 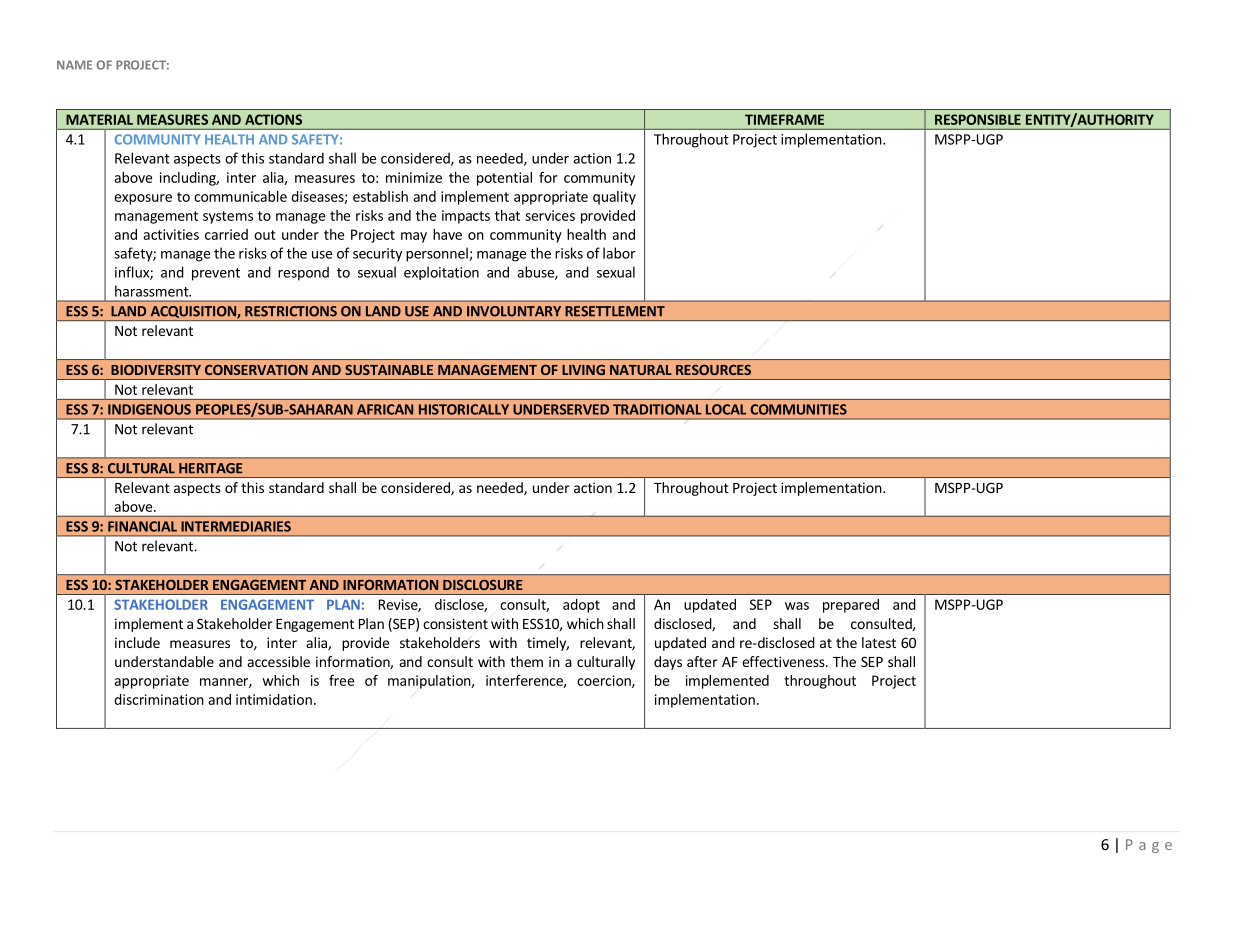 What do you see at coordinates (798, 409) in the screenshot?
I see `COMMUNITIES` at bounding box center [798, 409].
